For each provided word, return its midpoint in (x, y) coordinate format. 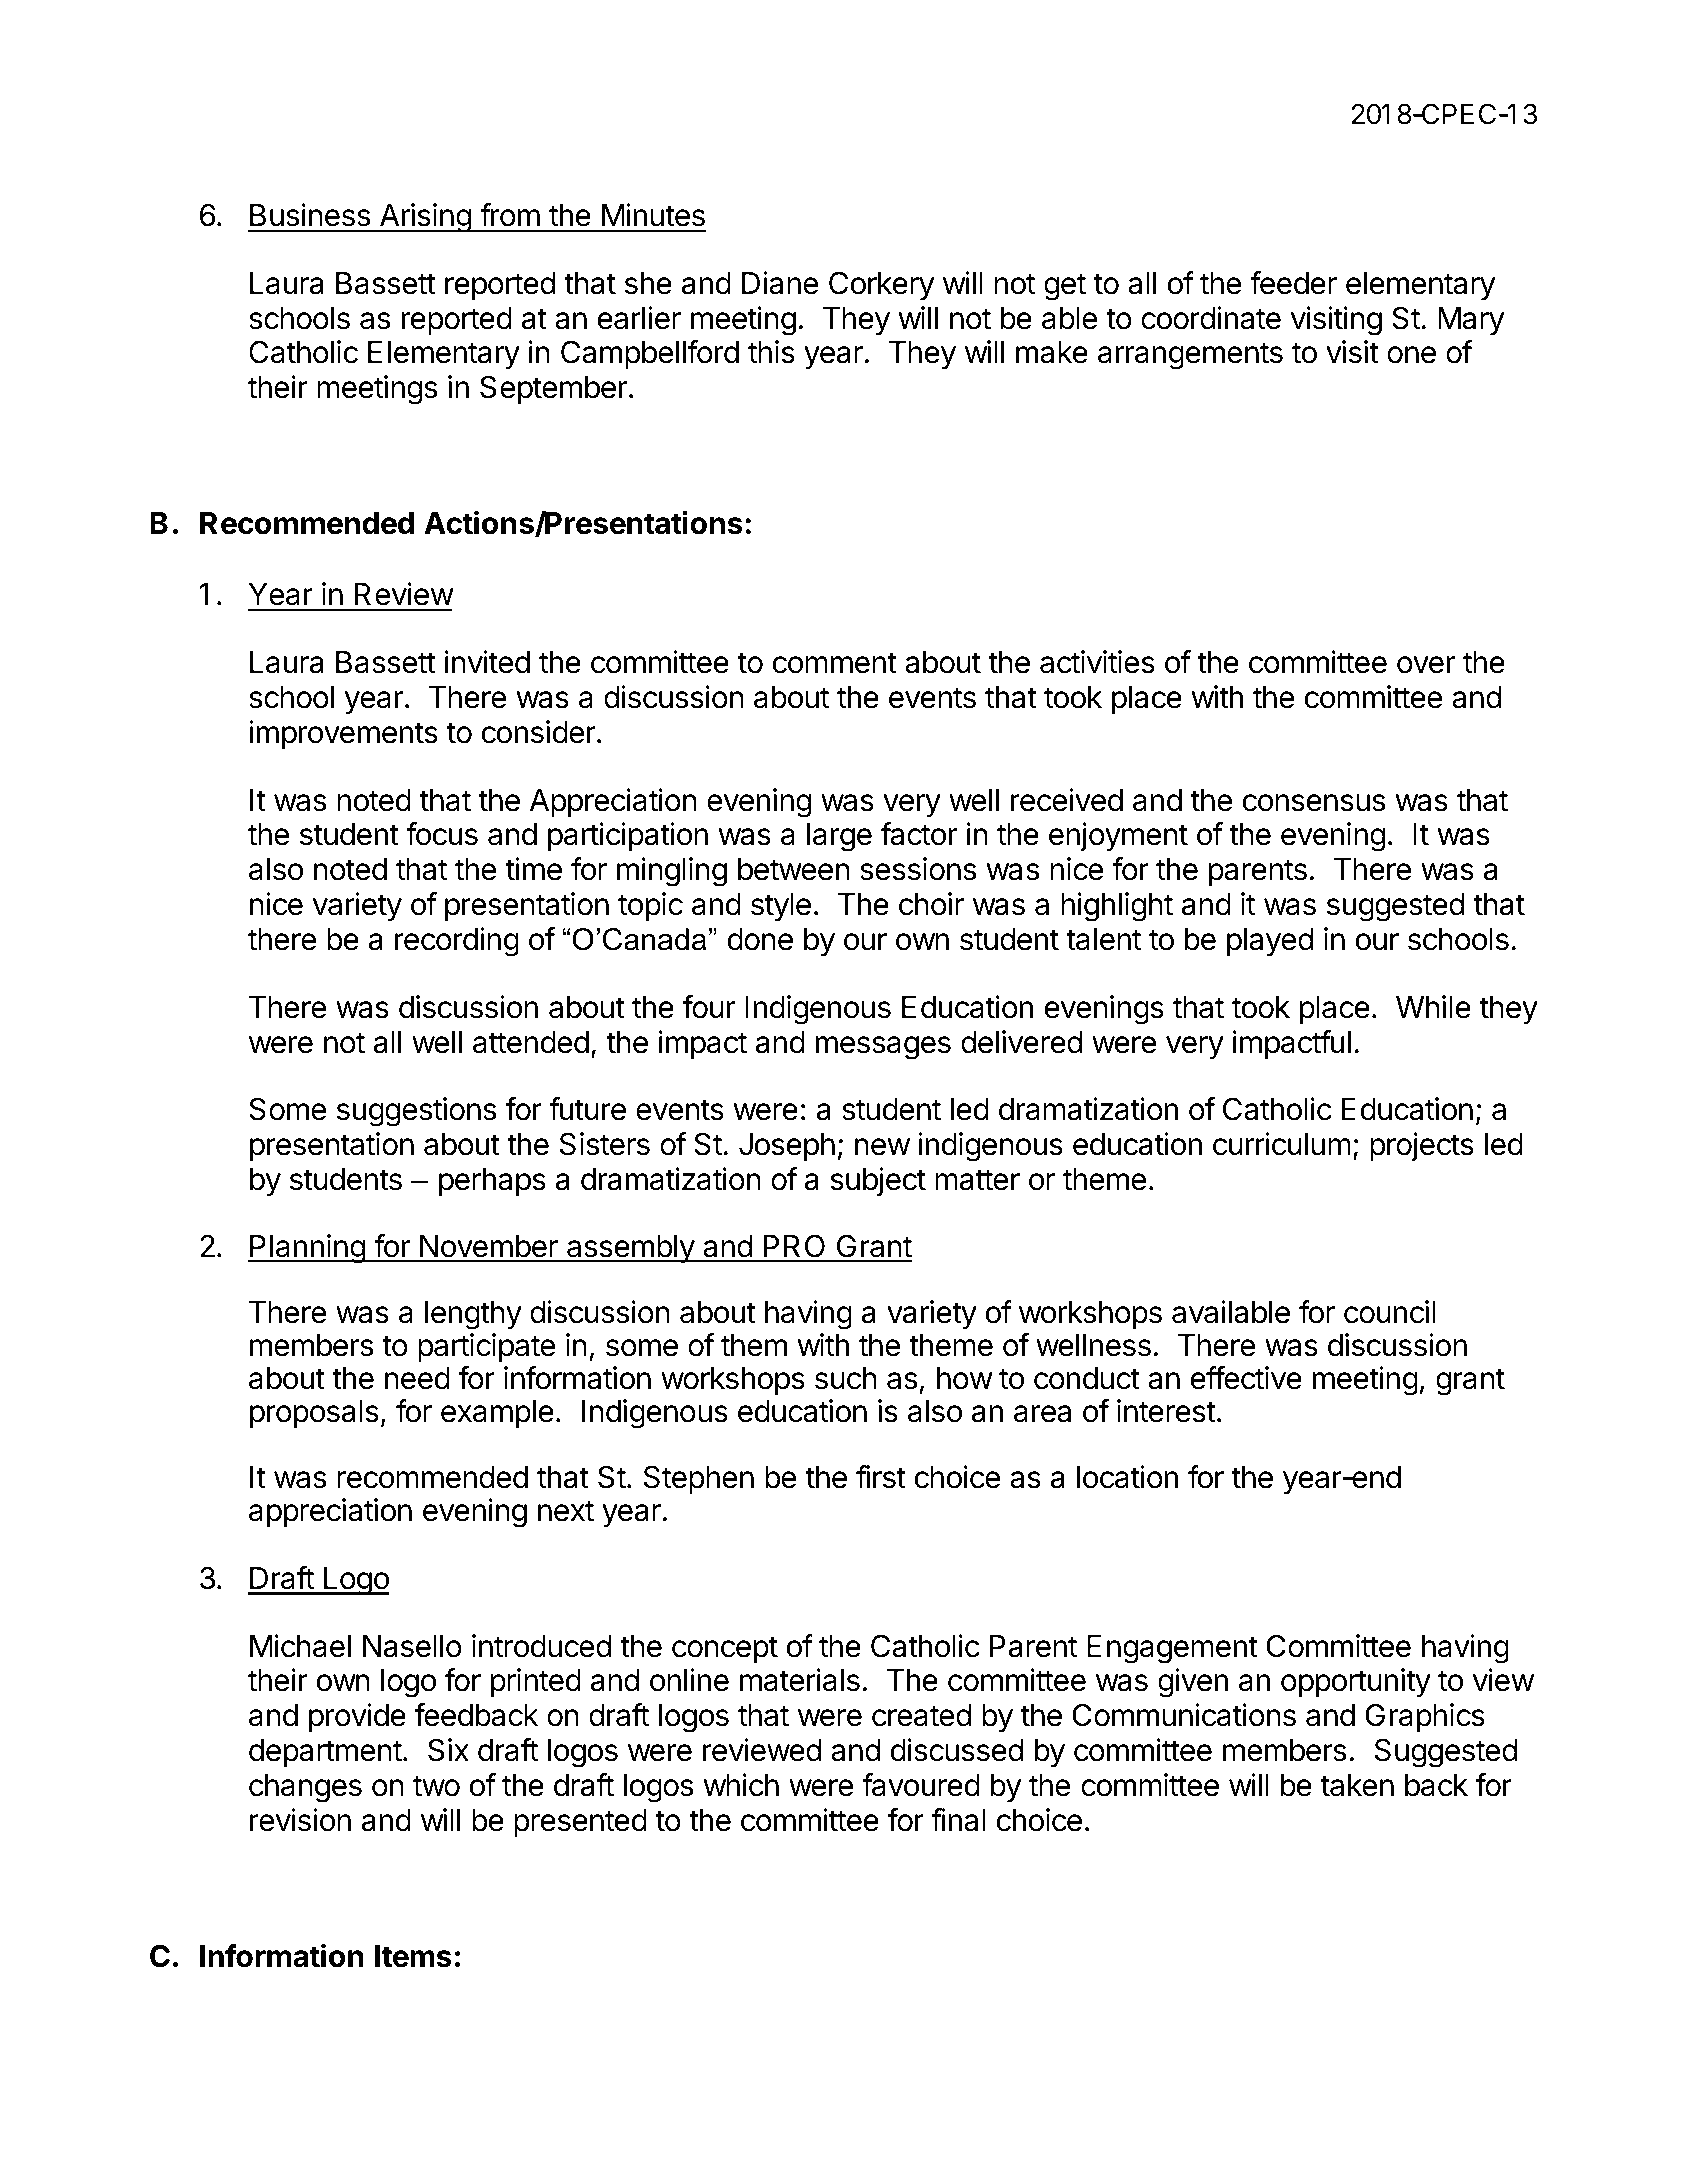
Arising (425, 218)
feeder (1293, 283)
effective (1246, 1378)
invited (487, 662)
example (497, 1414)
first (881, 1477)
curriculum (1282, 1144)
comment (835, 663)
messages (883, 1048)
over (1426, 665)
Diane (780, 283)
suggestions (416, 1112)
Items (413, 1956)
